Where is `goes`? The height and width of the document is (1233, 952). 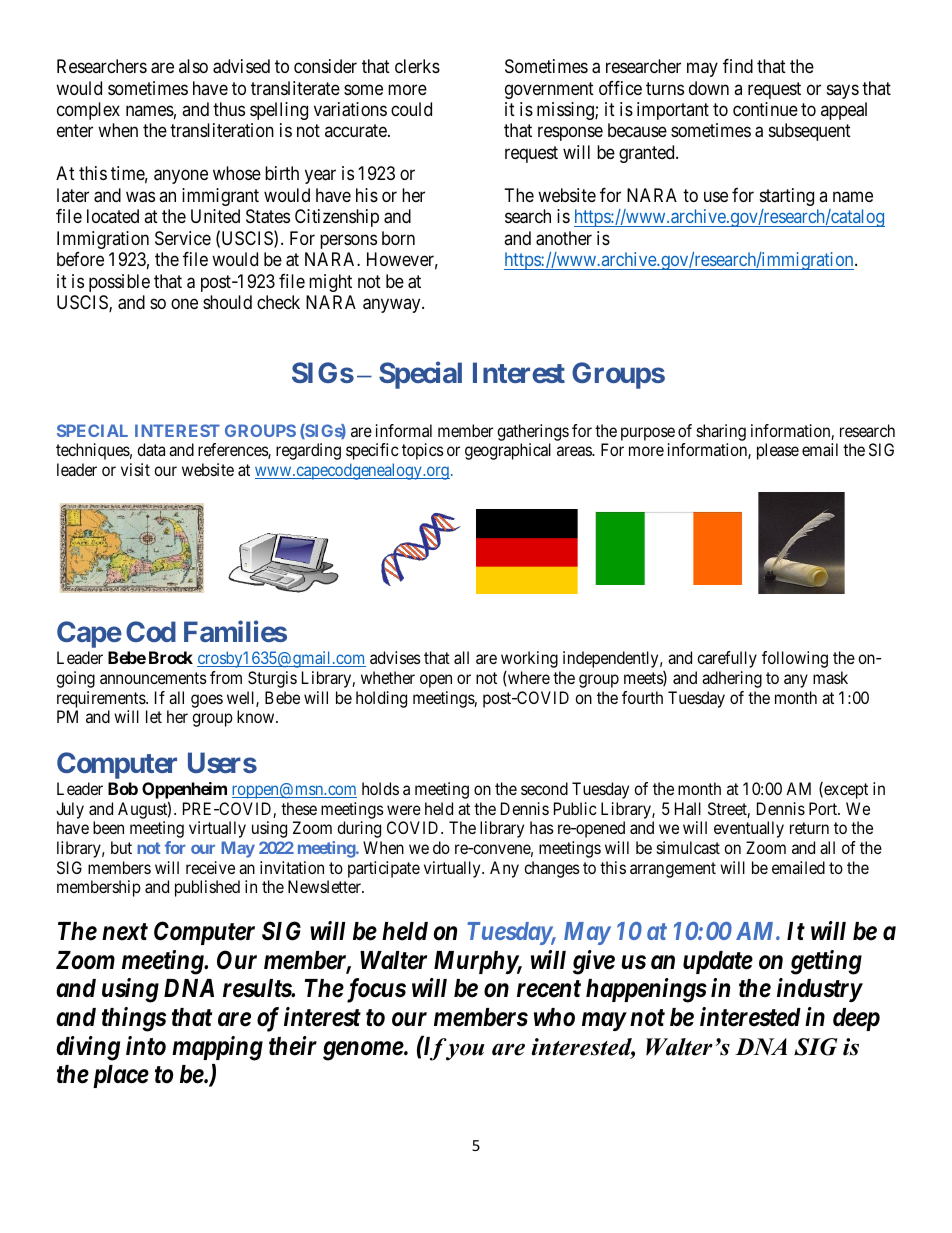 goes is located at coordinates (207, 701).
